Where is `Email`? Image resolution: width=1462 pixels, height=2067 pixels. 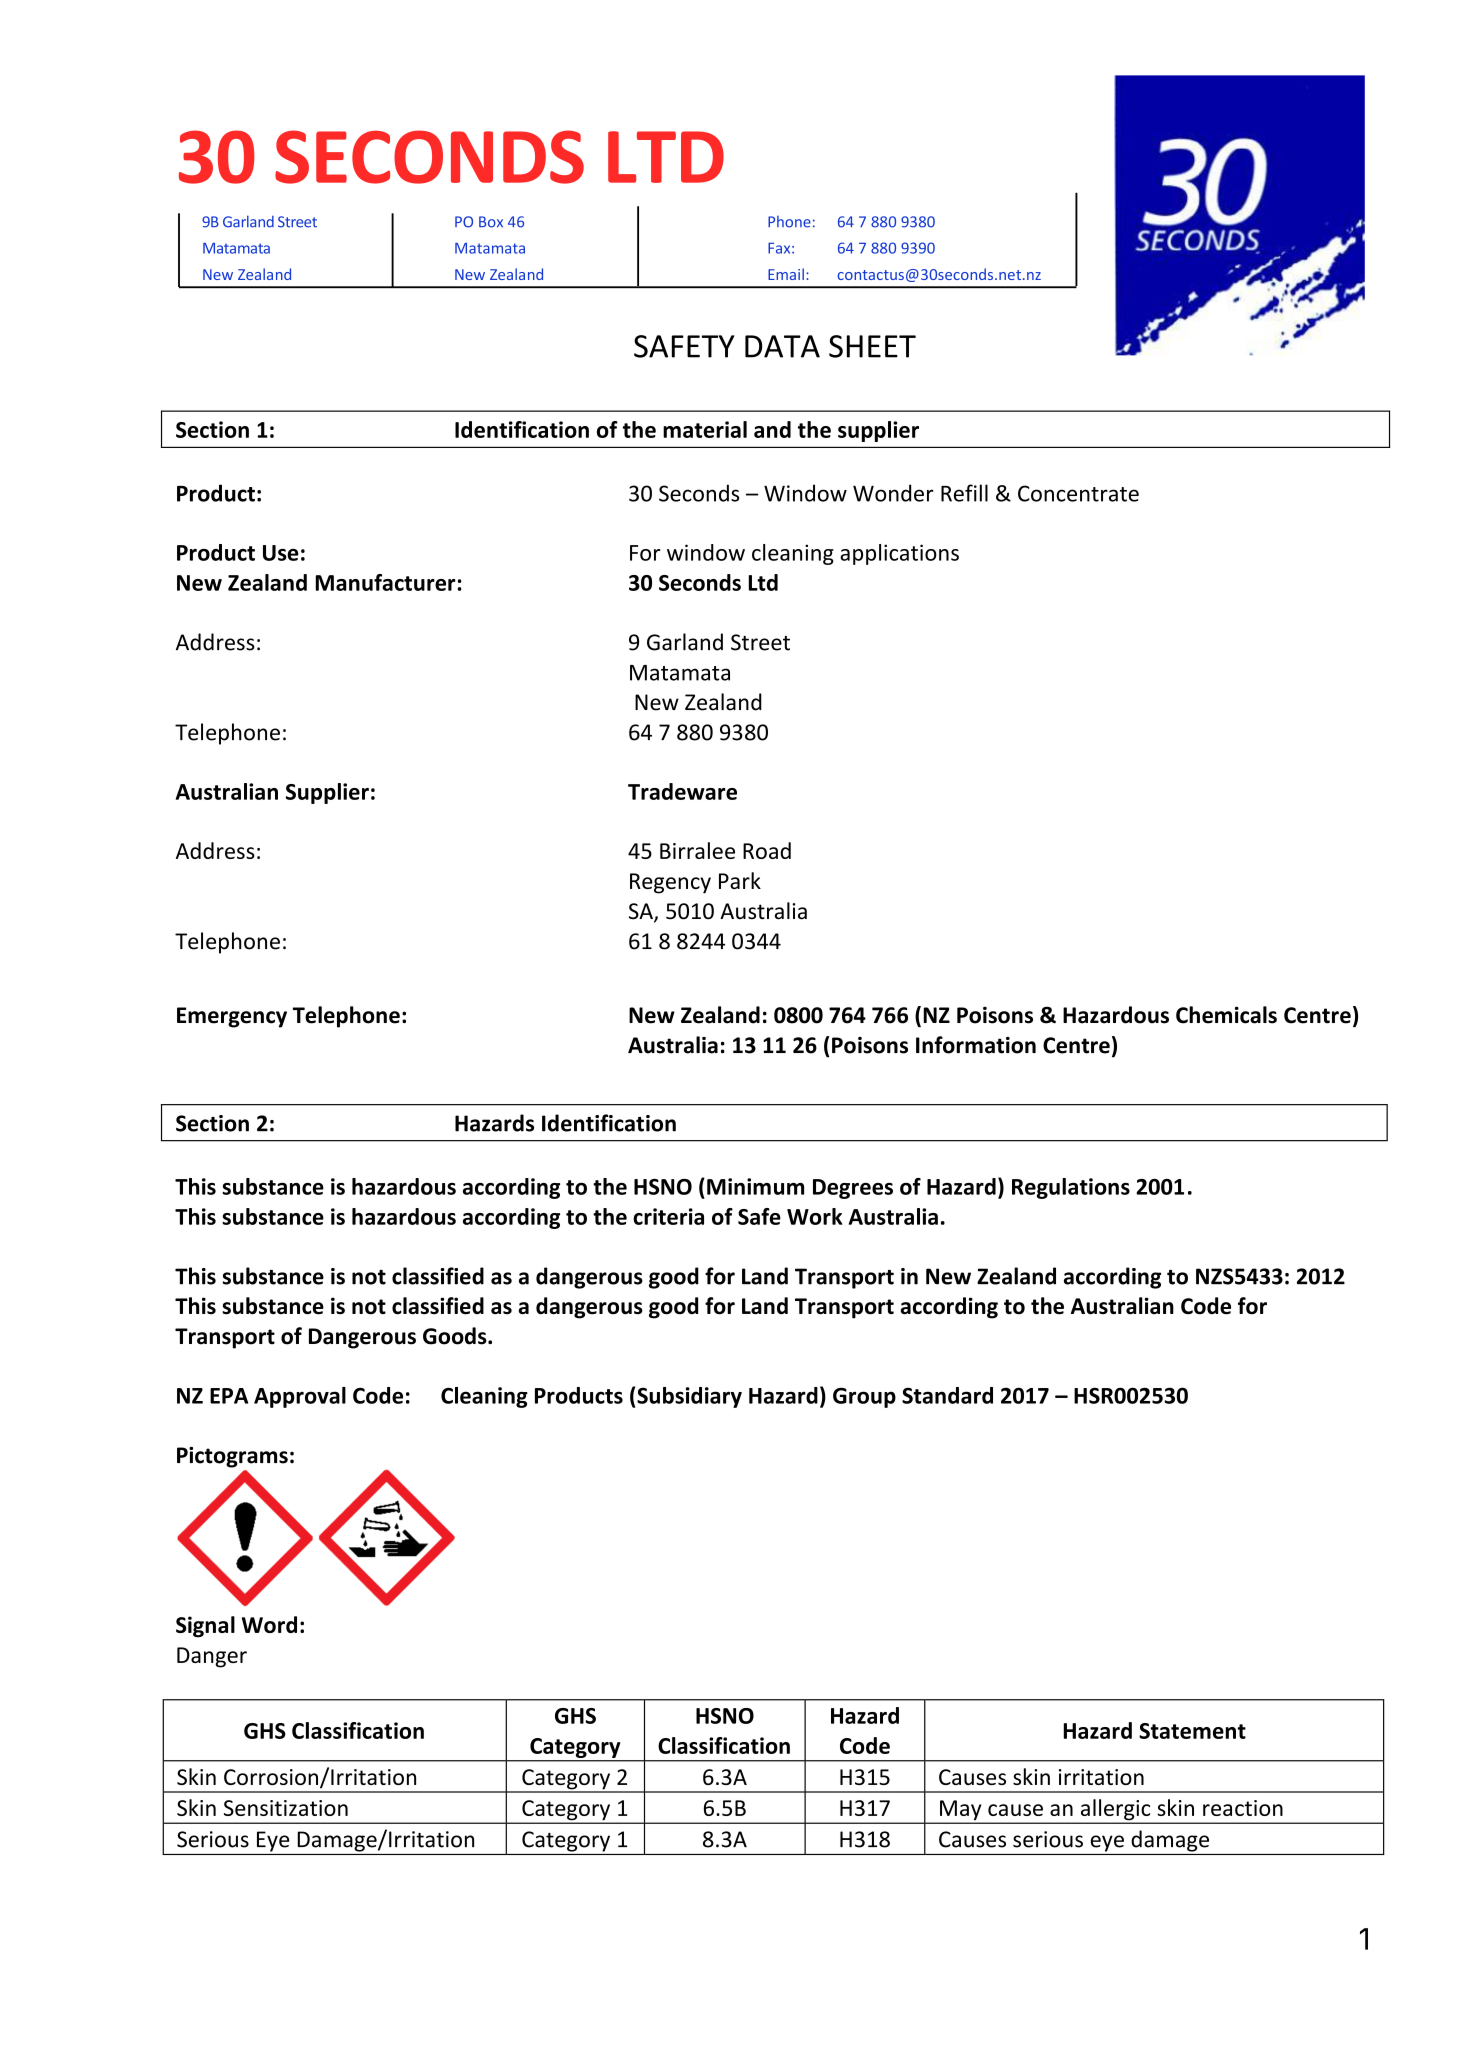
Email is located at coordinates (786, 274).
